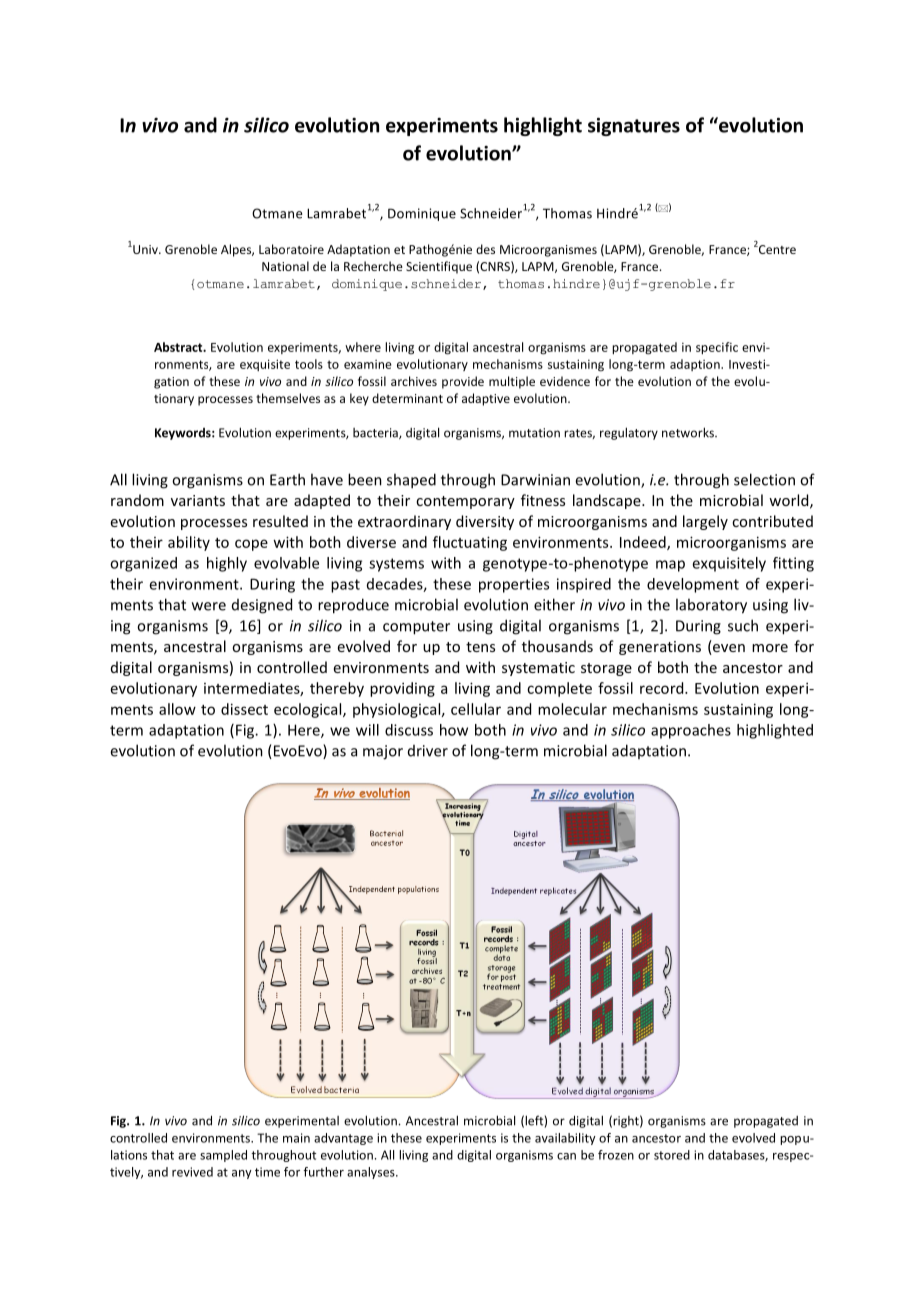  Describe the element at coordinates (428, 751) in the screenshot. I see `driver` at that location.
